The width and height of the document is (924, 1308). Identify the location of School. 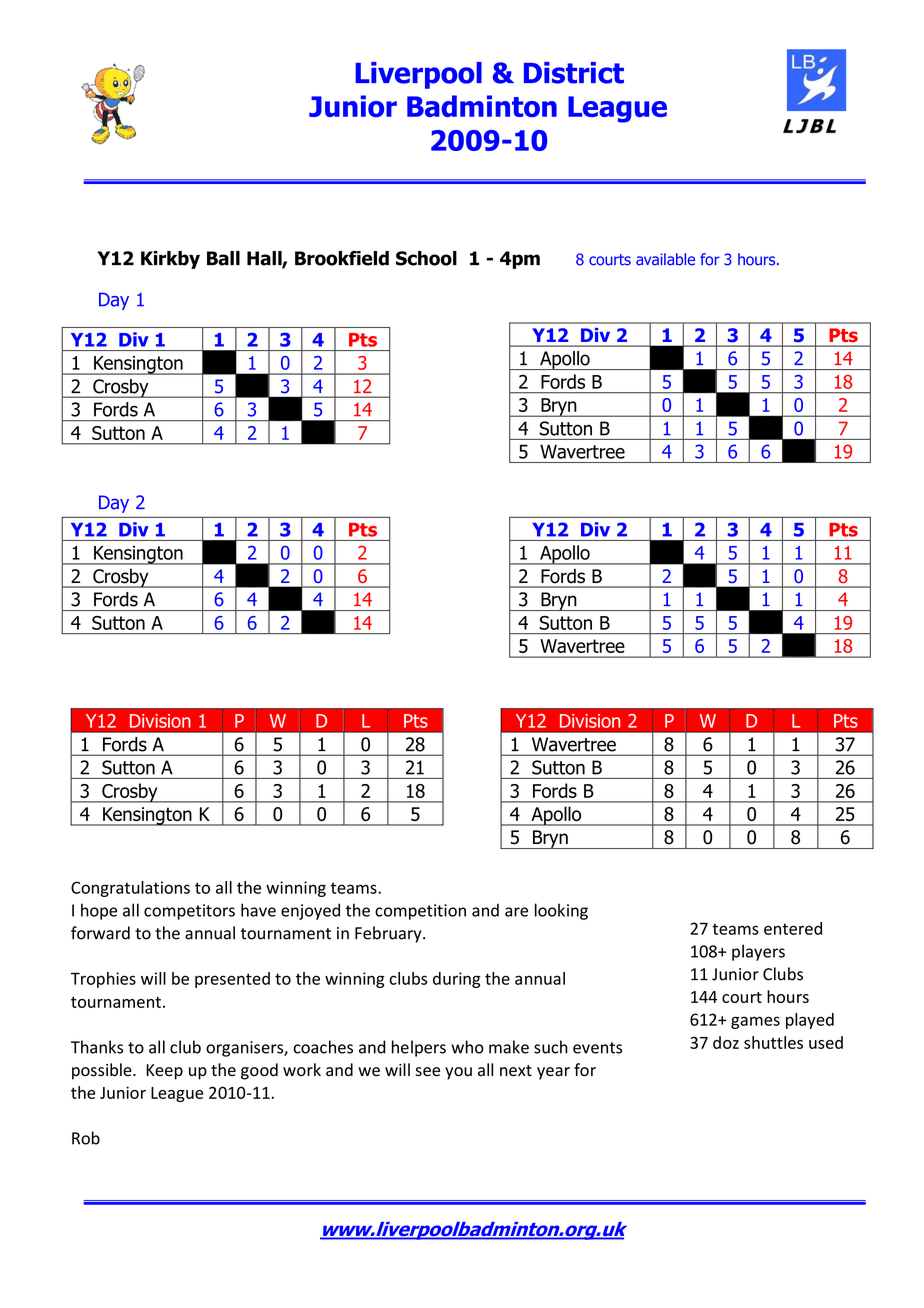
(426, 258).
